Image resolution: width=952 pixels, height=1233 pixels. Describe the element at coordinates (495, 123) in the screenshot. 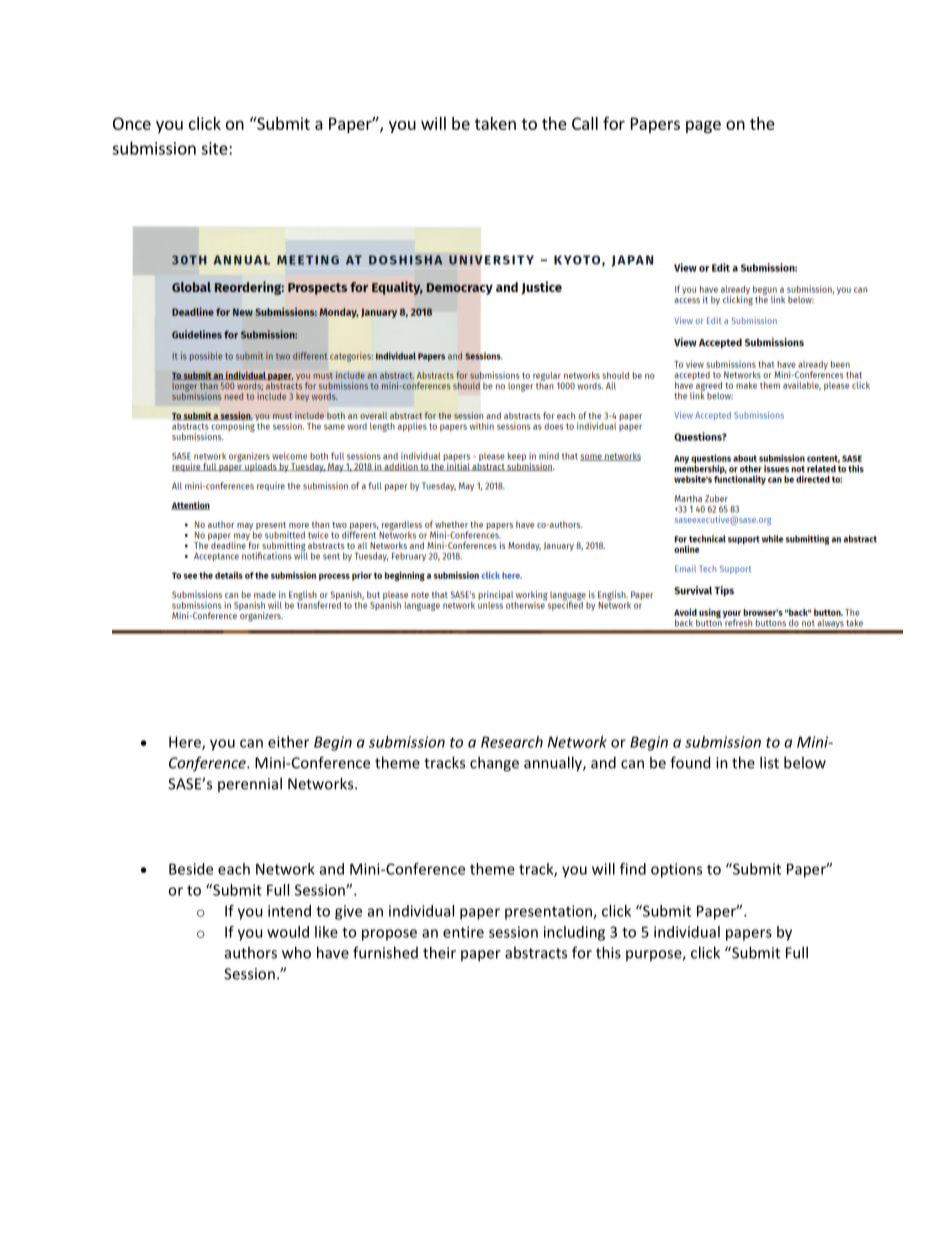

I see `taken` at that location.
